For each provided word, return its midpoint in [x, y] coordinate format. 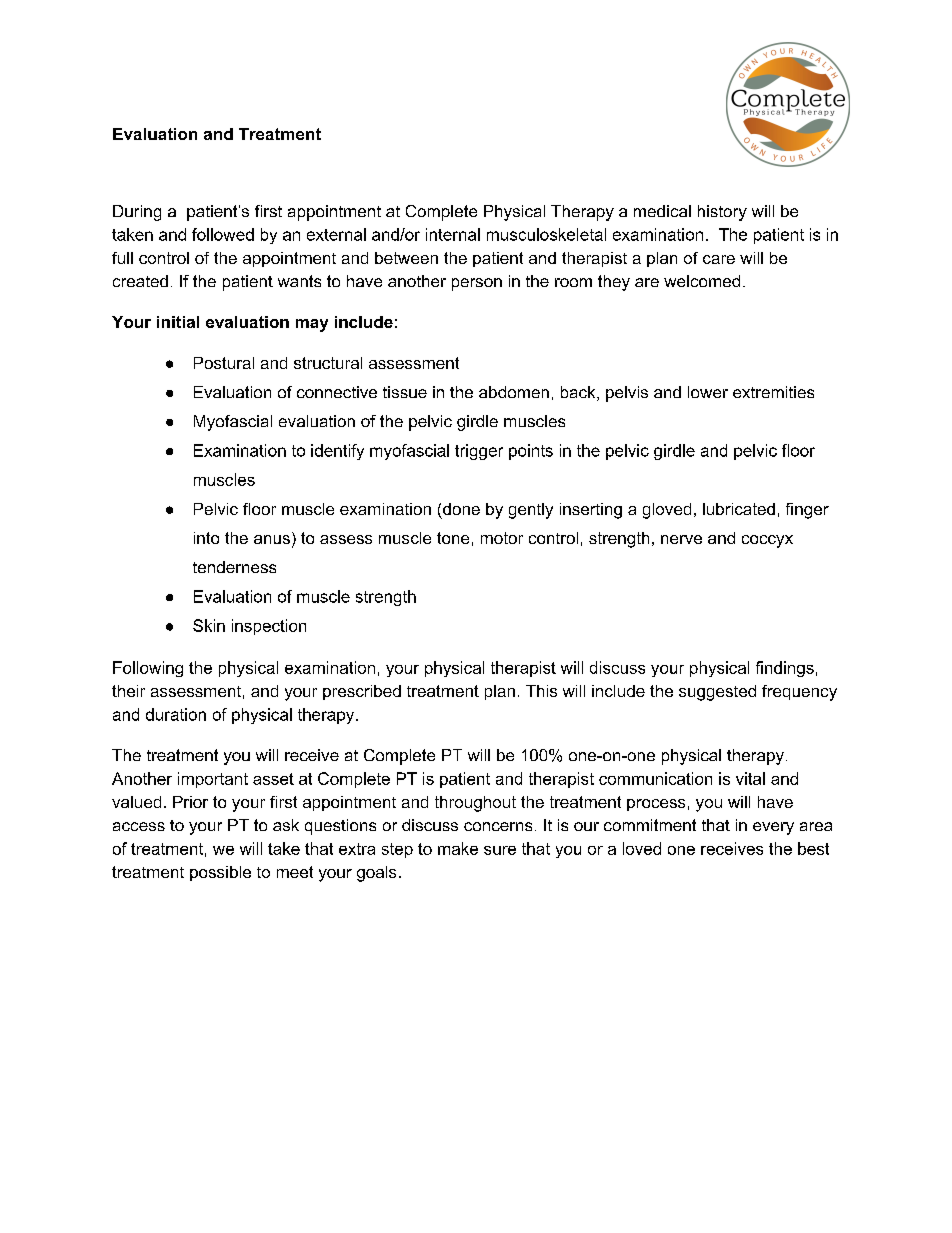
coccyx [767, 541]
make [458, 848]
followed [223, 234]
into [206, 538]
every [773, 828]
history [722, 213]
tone [453, 538]
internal [453, 234]
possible [220, 873]
